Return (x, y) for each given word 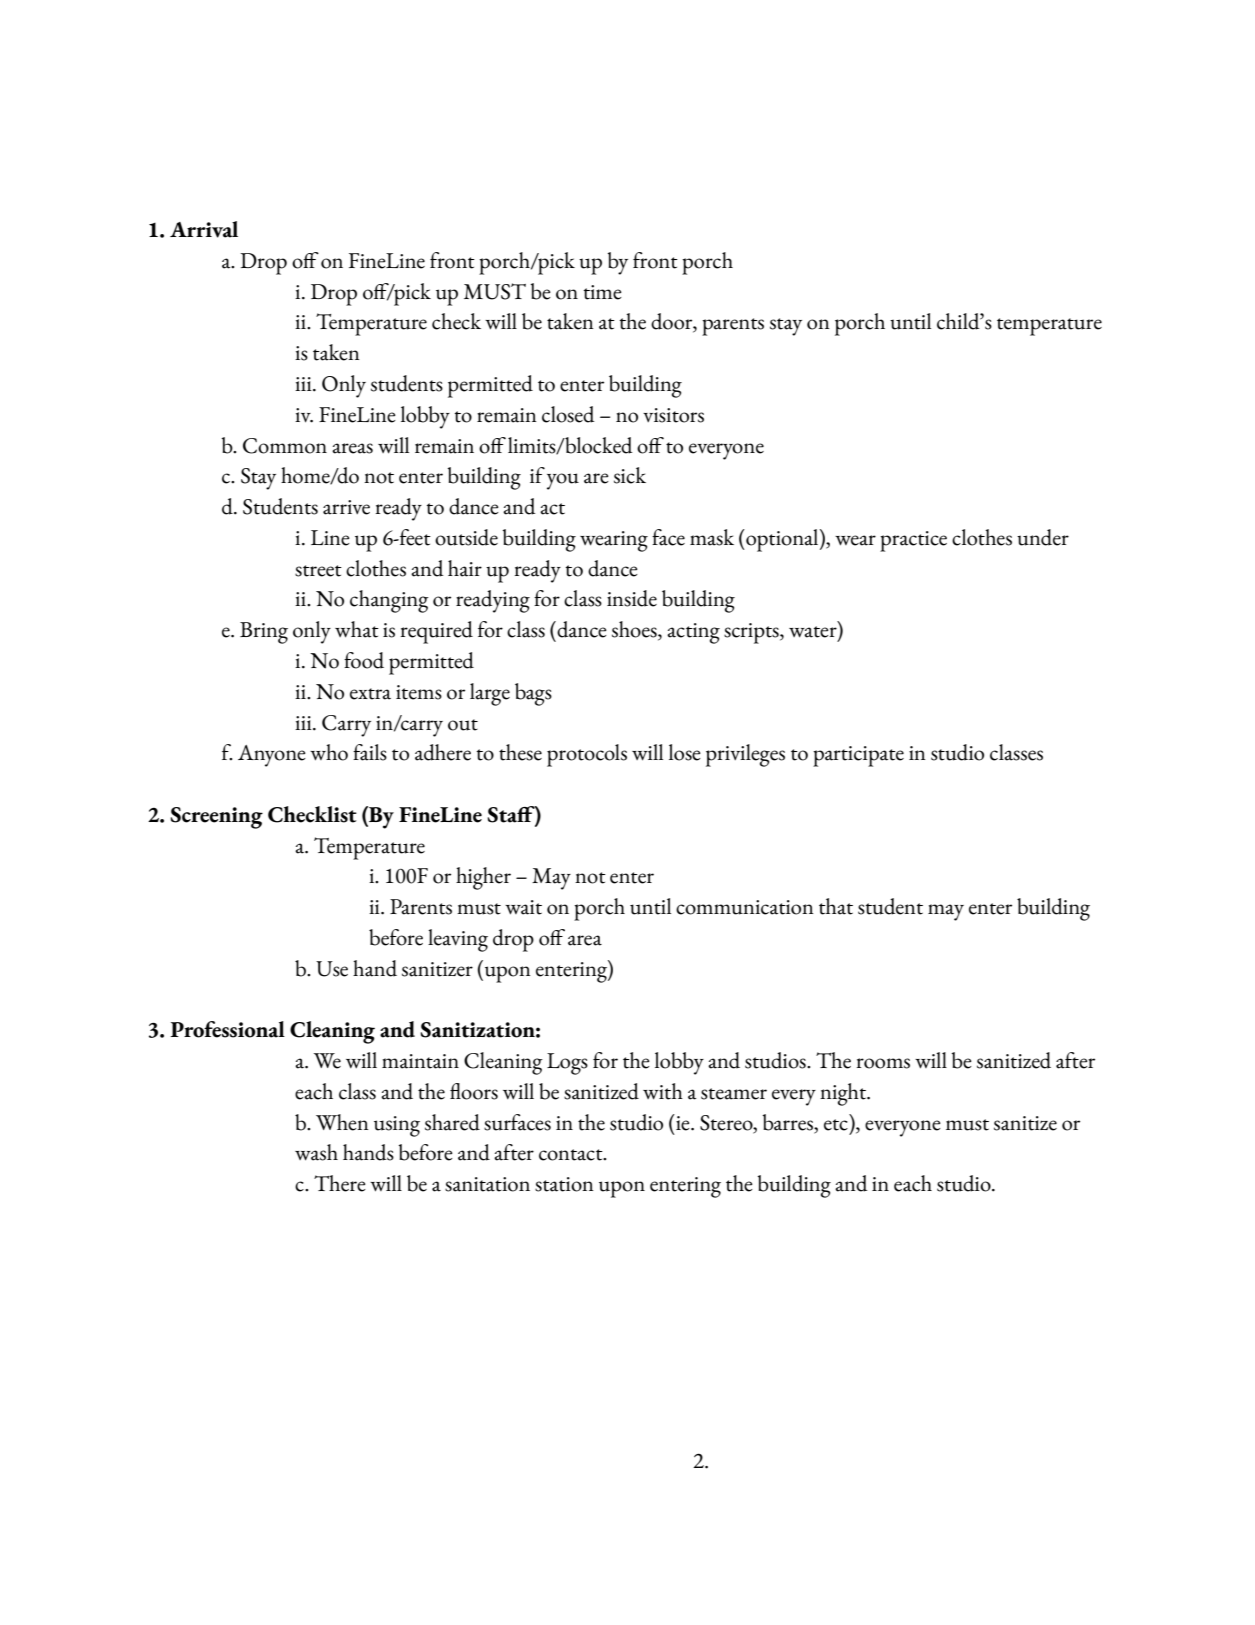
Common (285, 446)
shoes (635, 630)
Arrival (204, 229)
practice (913, 541)
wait (523, 907)
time (603, 292)
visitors (673, 415)
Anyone (272, 756)
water (814, 633)
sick (630, 475)
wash (316, 1152)
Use (332, 969)
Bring (264, 633)
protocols (587, 755)
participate (858, 756)
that (836, 906)
